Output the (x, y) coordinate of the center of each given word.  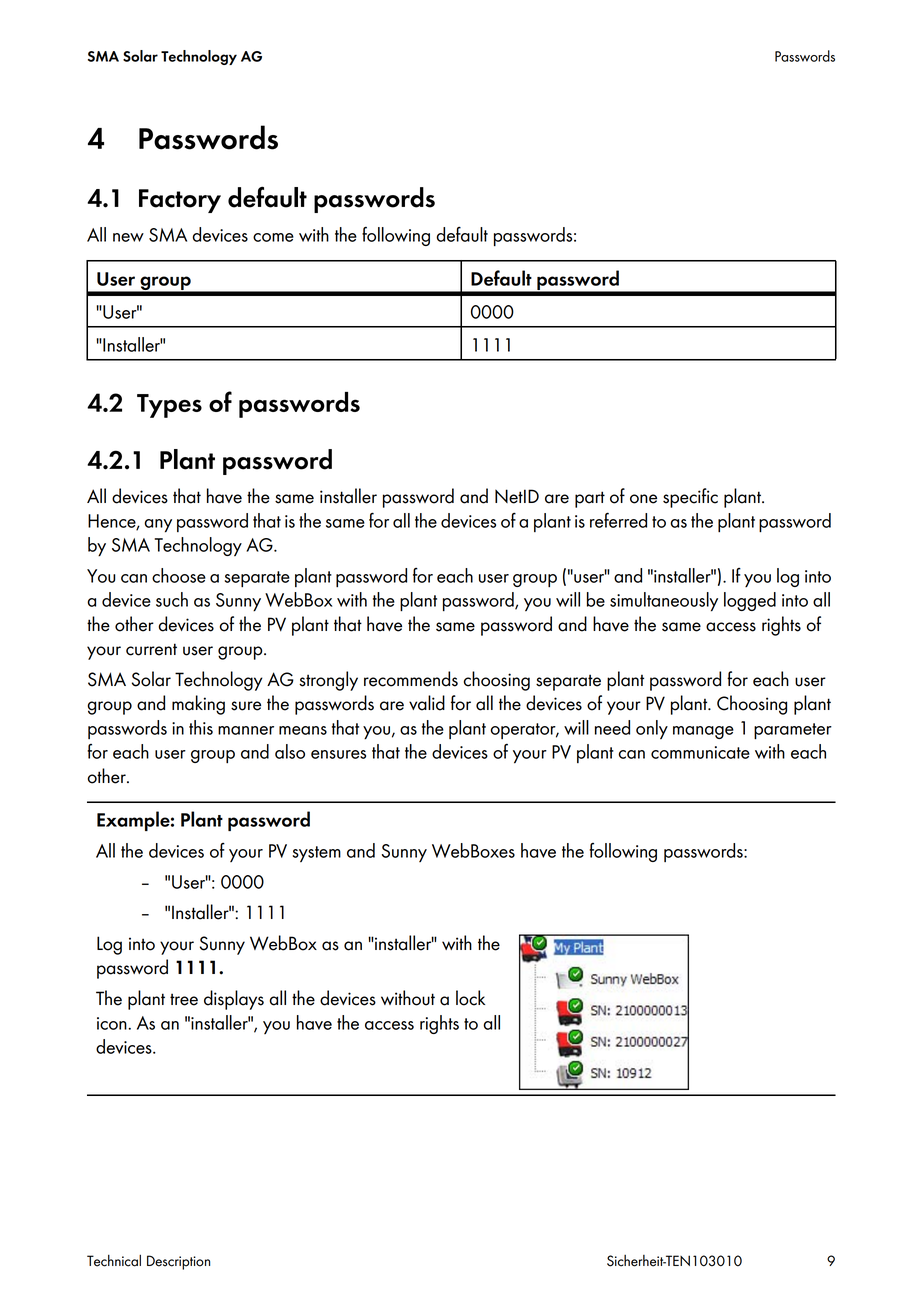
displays (234, 1000)
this (201, 727)
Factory (180, 201)
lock (470, 998)
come (273, 237)
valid (427, 703)
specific (690, 498)
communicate (700, 752)
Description (178, 1262)
